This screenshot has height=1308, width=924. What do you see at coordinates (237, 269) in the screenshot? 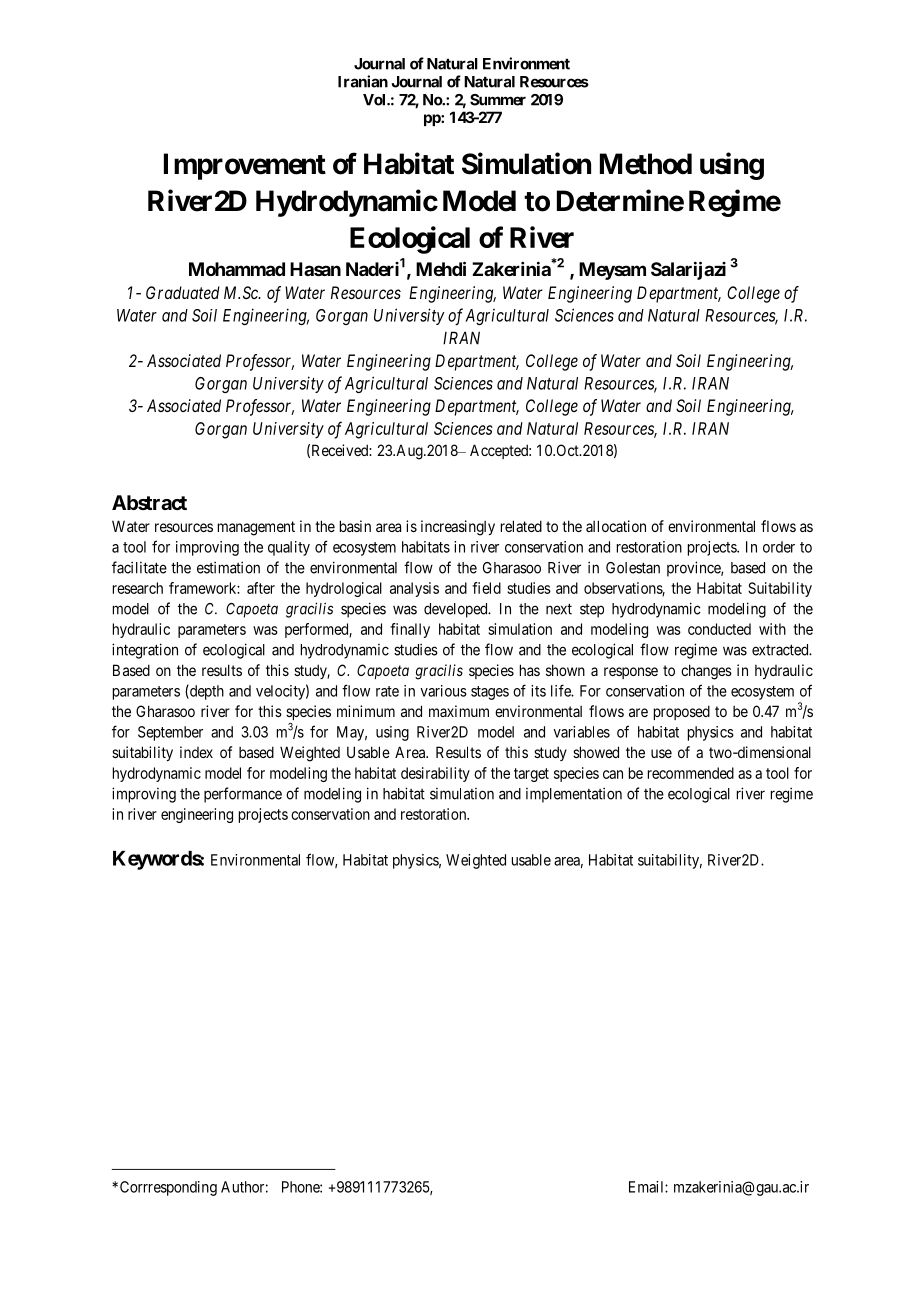
I see `Mohammad` at bounding box center [237, 269].
